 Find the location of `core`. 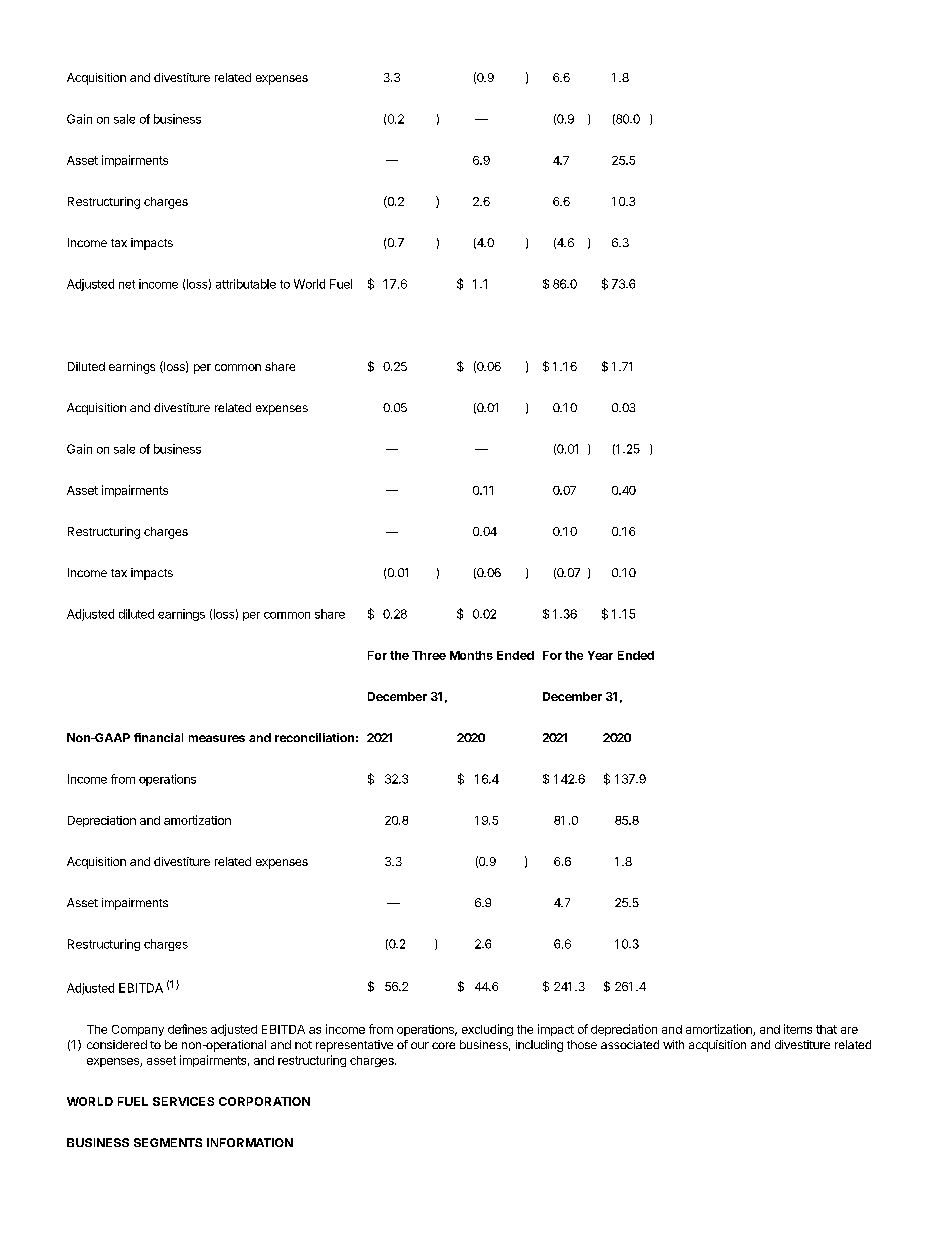

core is located at coordinates (443, 1045).
